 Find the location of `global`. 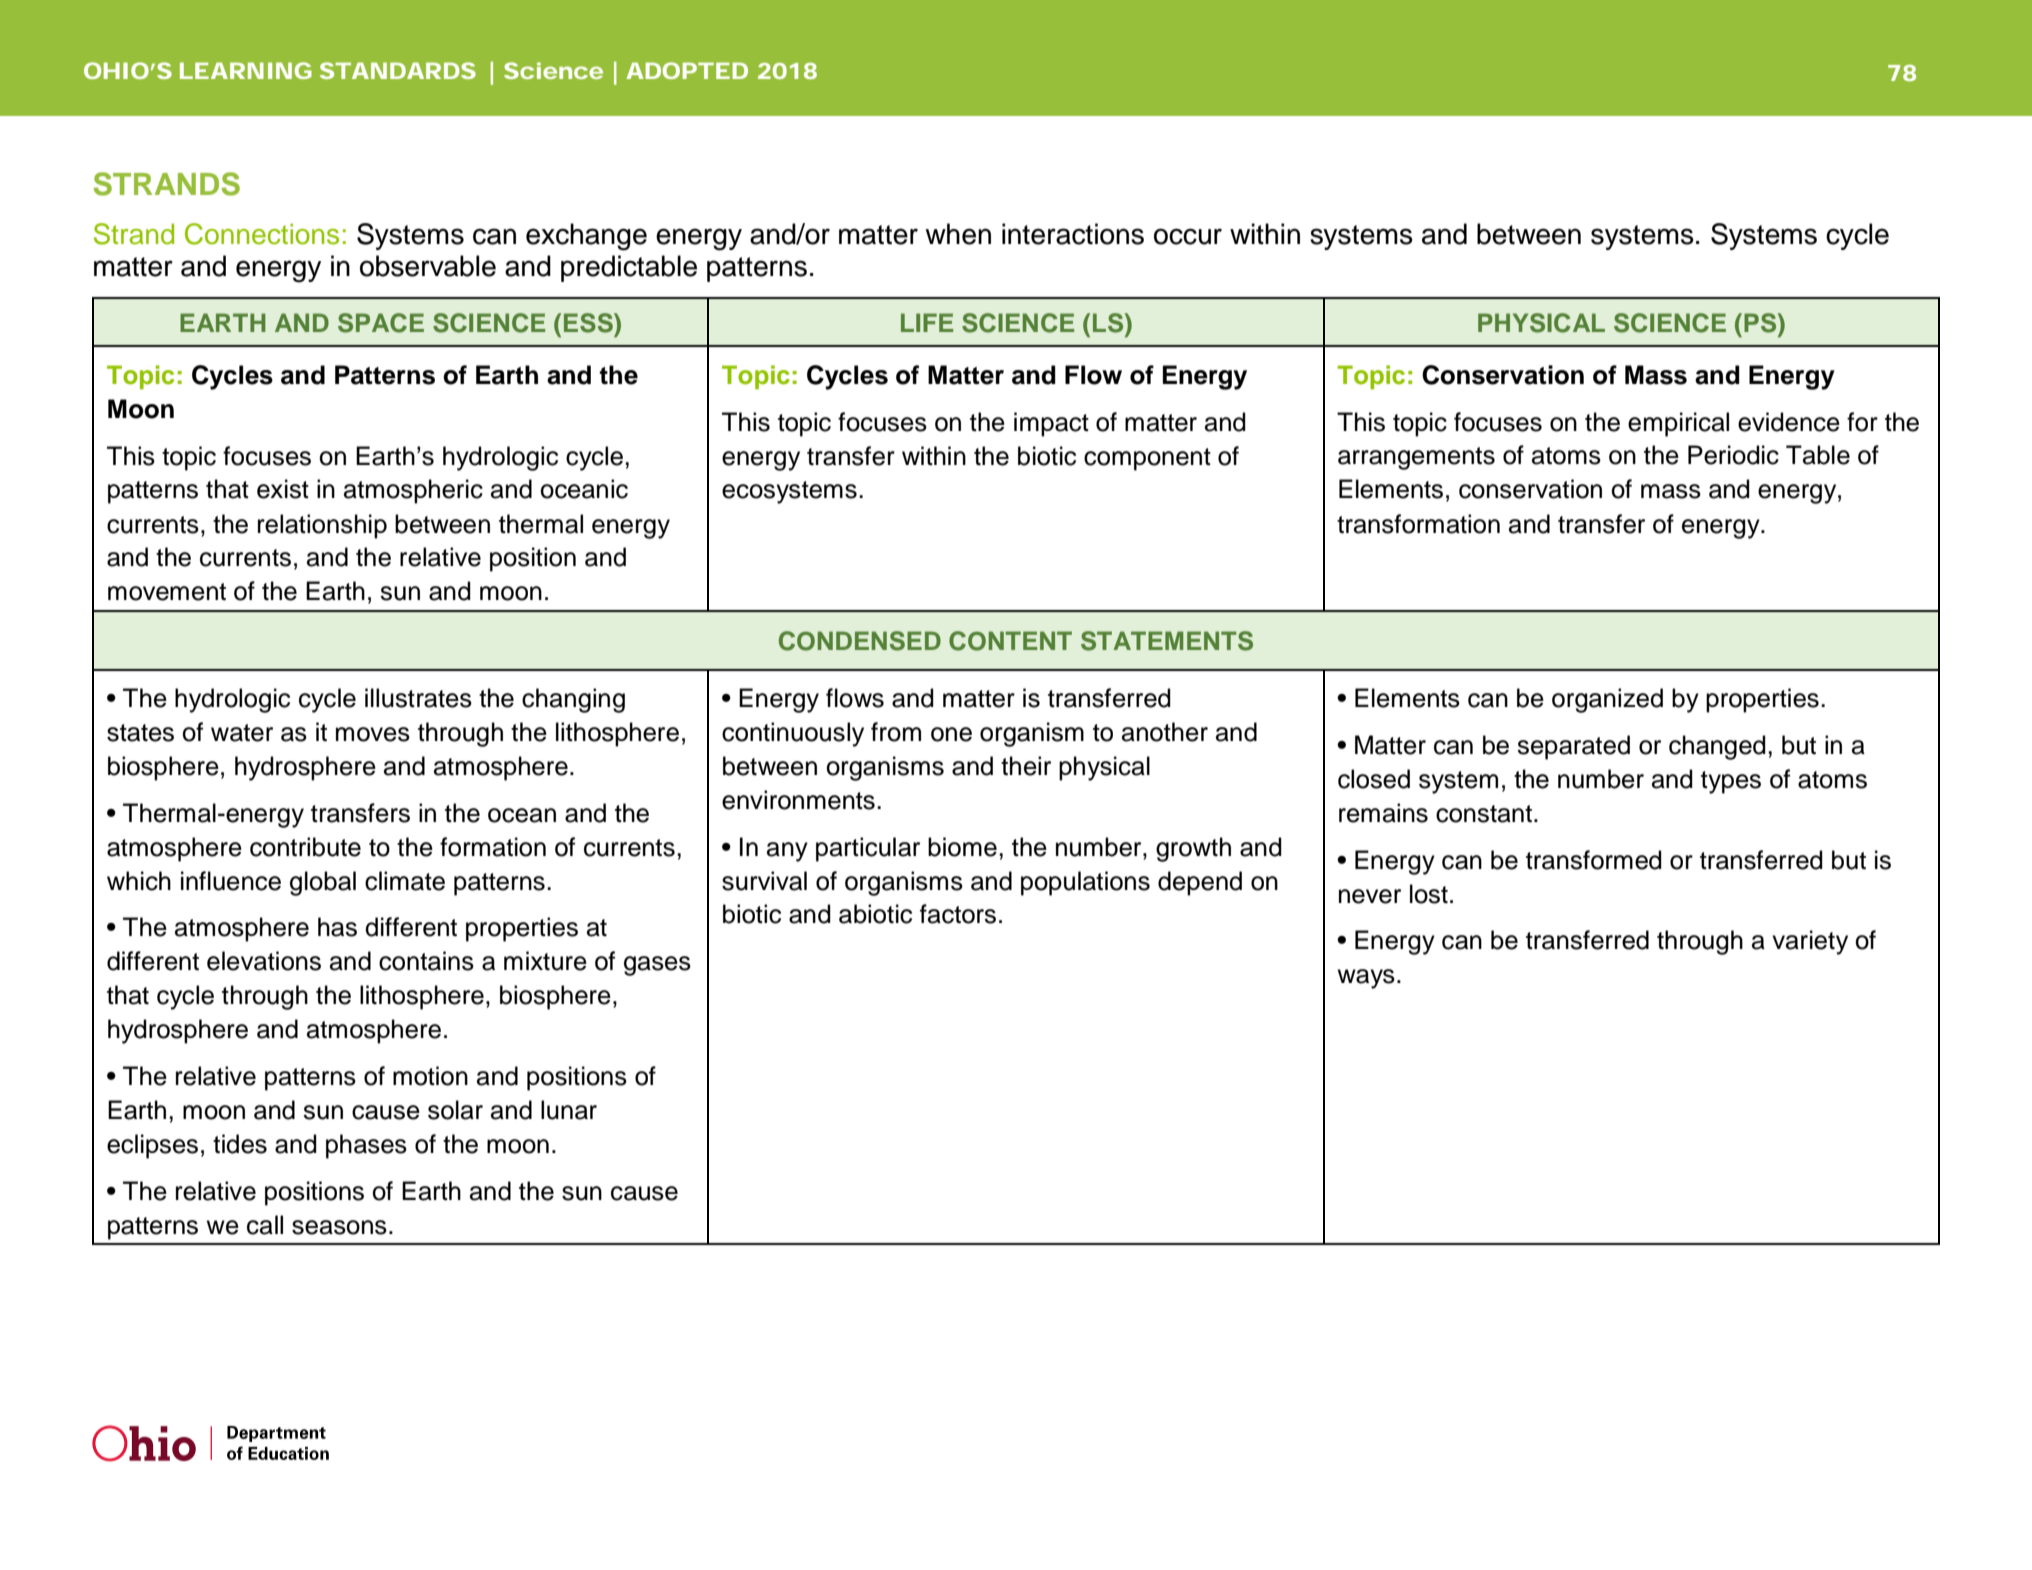

global is located at coordinates (323, 883).
